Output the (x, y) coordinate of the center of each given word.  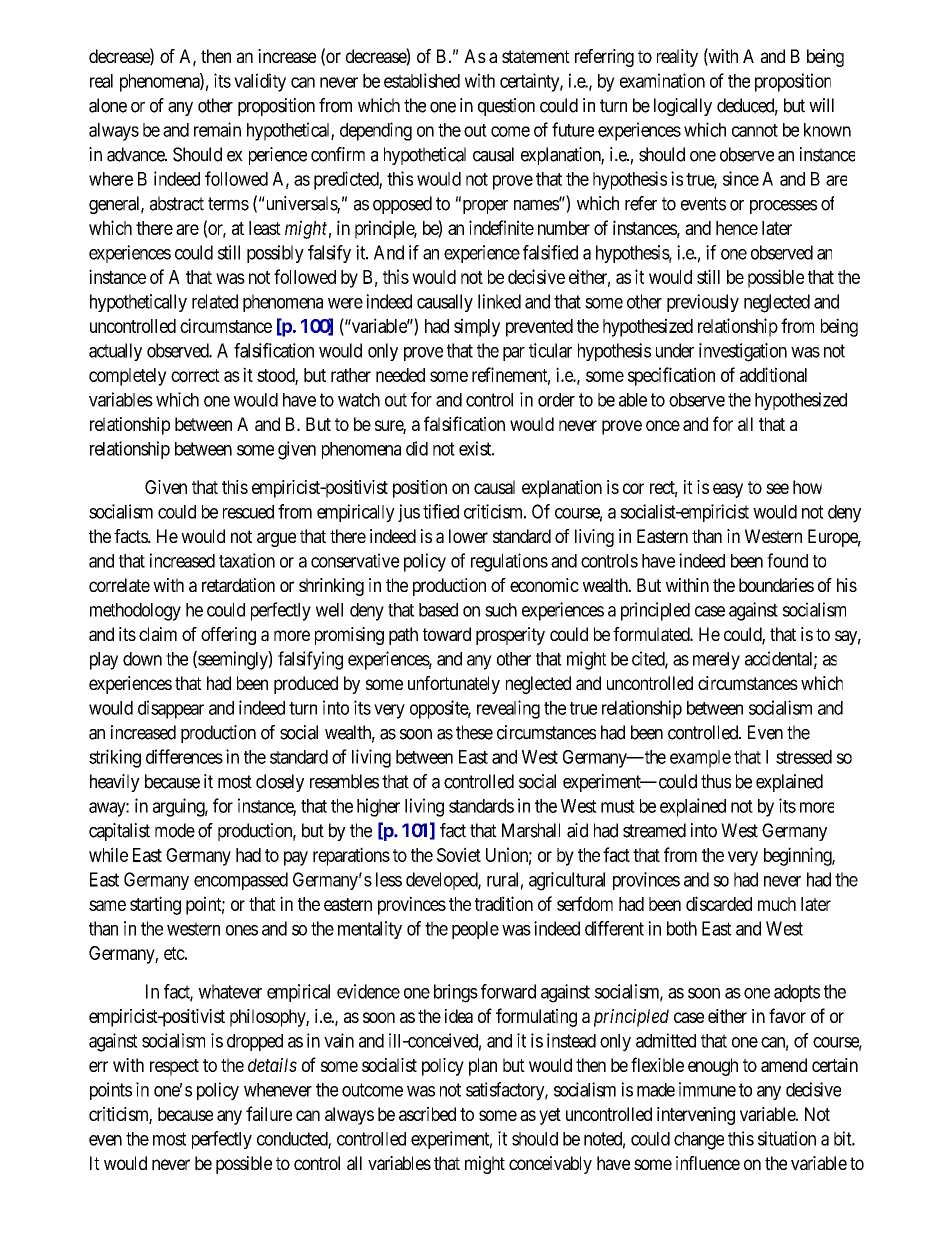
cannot (755, 130)
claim (158, 634)
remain (217, 129)
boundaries (776, 585)
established (422, 80)
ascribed (427, 1114)
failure (269, 1113)
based (438, 610)
